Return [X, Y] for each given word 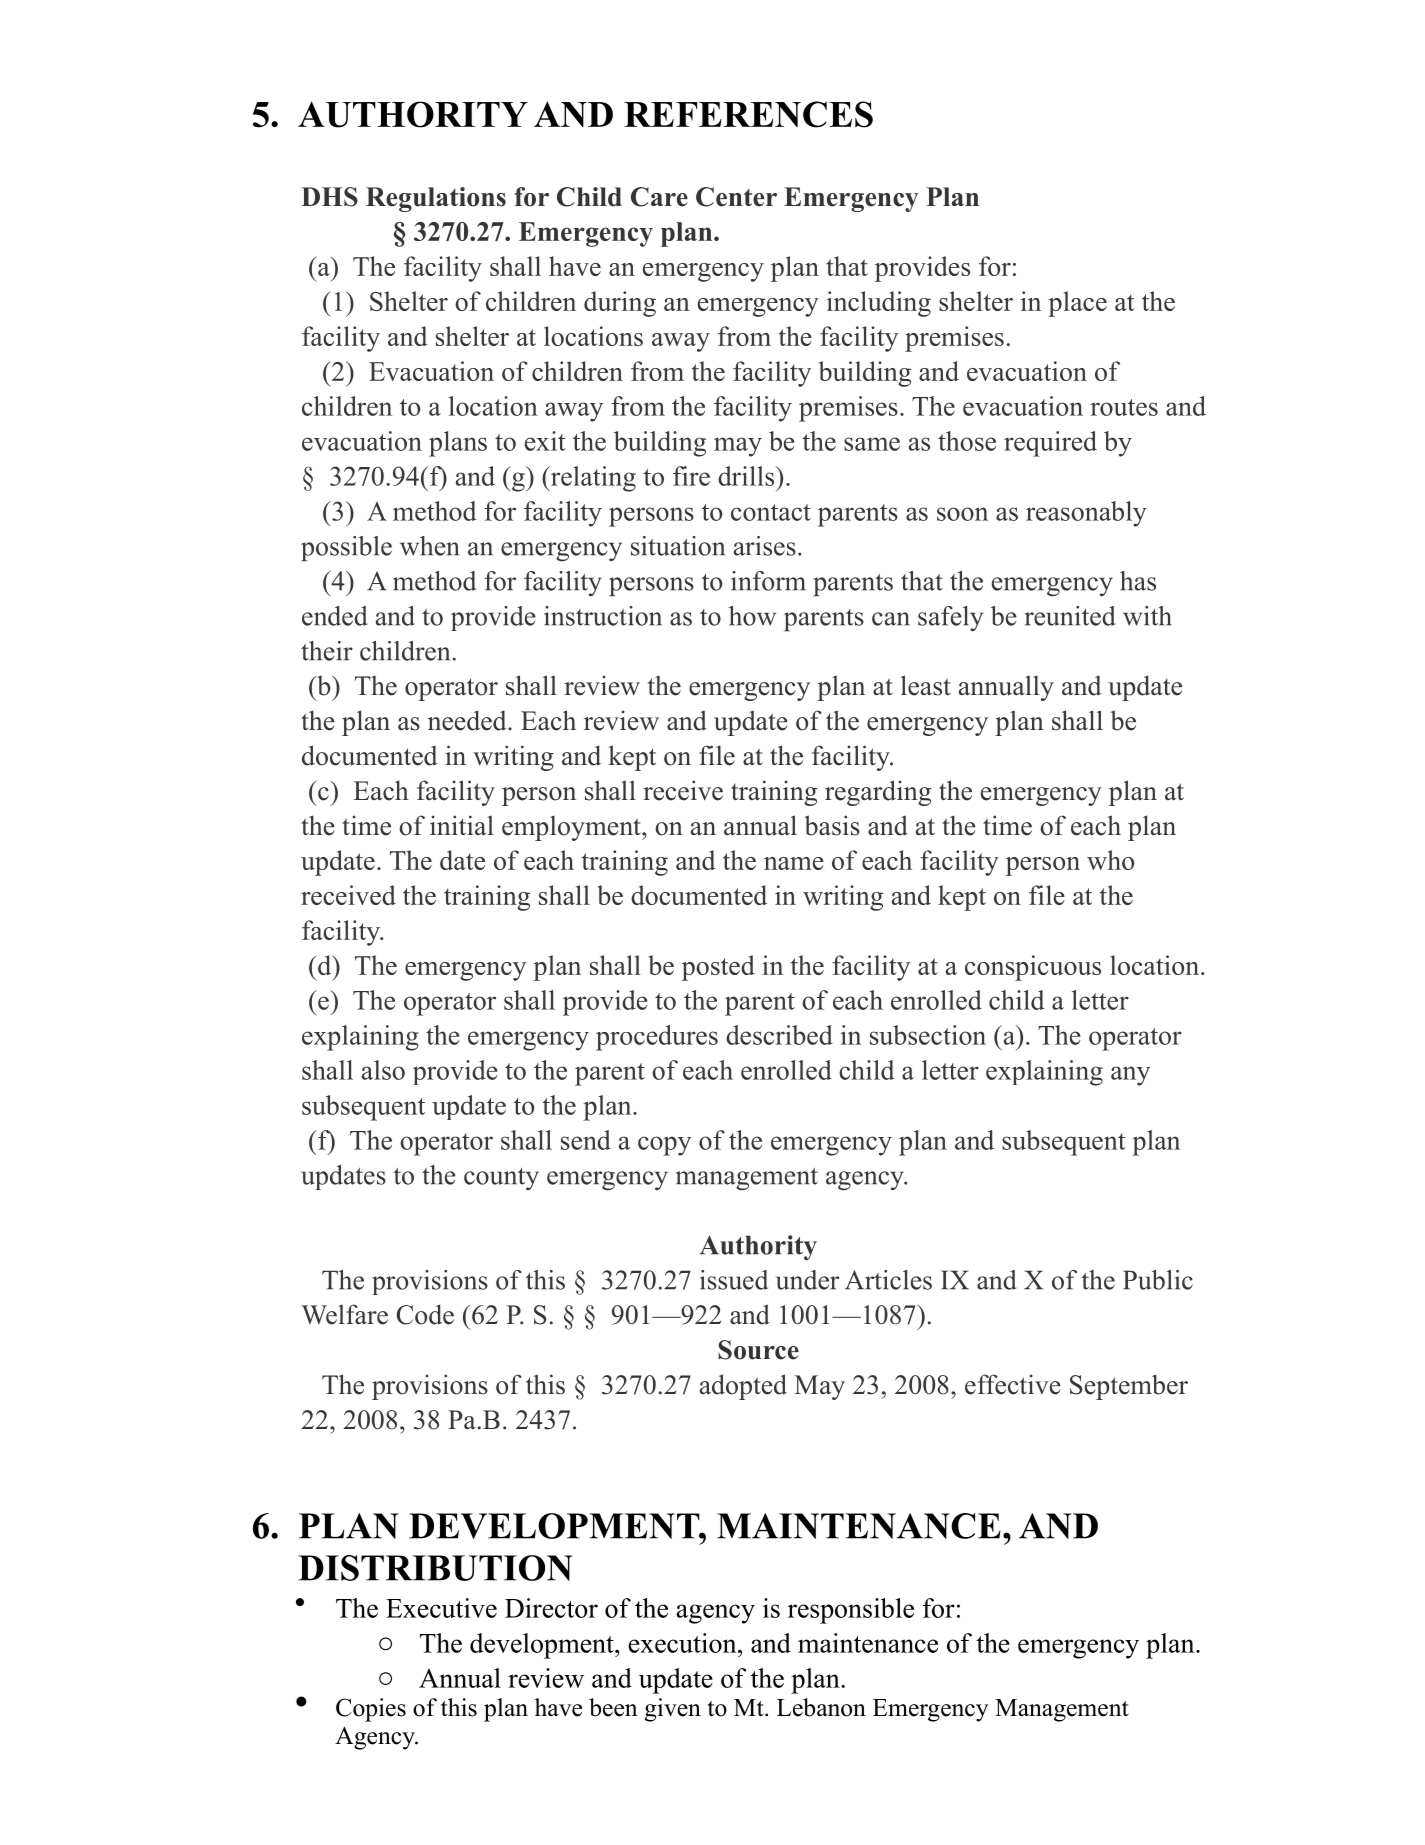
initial [462, 825]
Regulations [436, 199]
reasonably [1086, 514]
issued [734, 1280]
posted [718, 968]
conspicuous [1033, 968]
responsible [851, 1611]
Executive [441, 1608]
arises [765, 546]
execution [683, 1643]
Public [1158, 1280]
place [1077, 304]
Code [425, 1314]
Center [736, 197]
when [429, 546]
